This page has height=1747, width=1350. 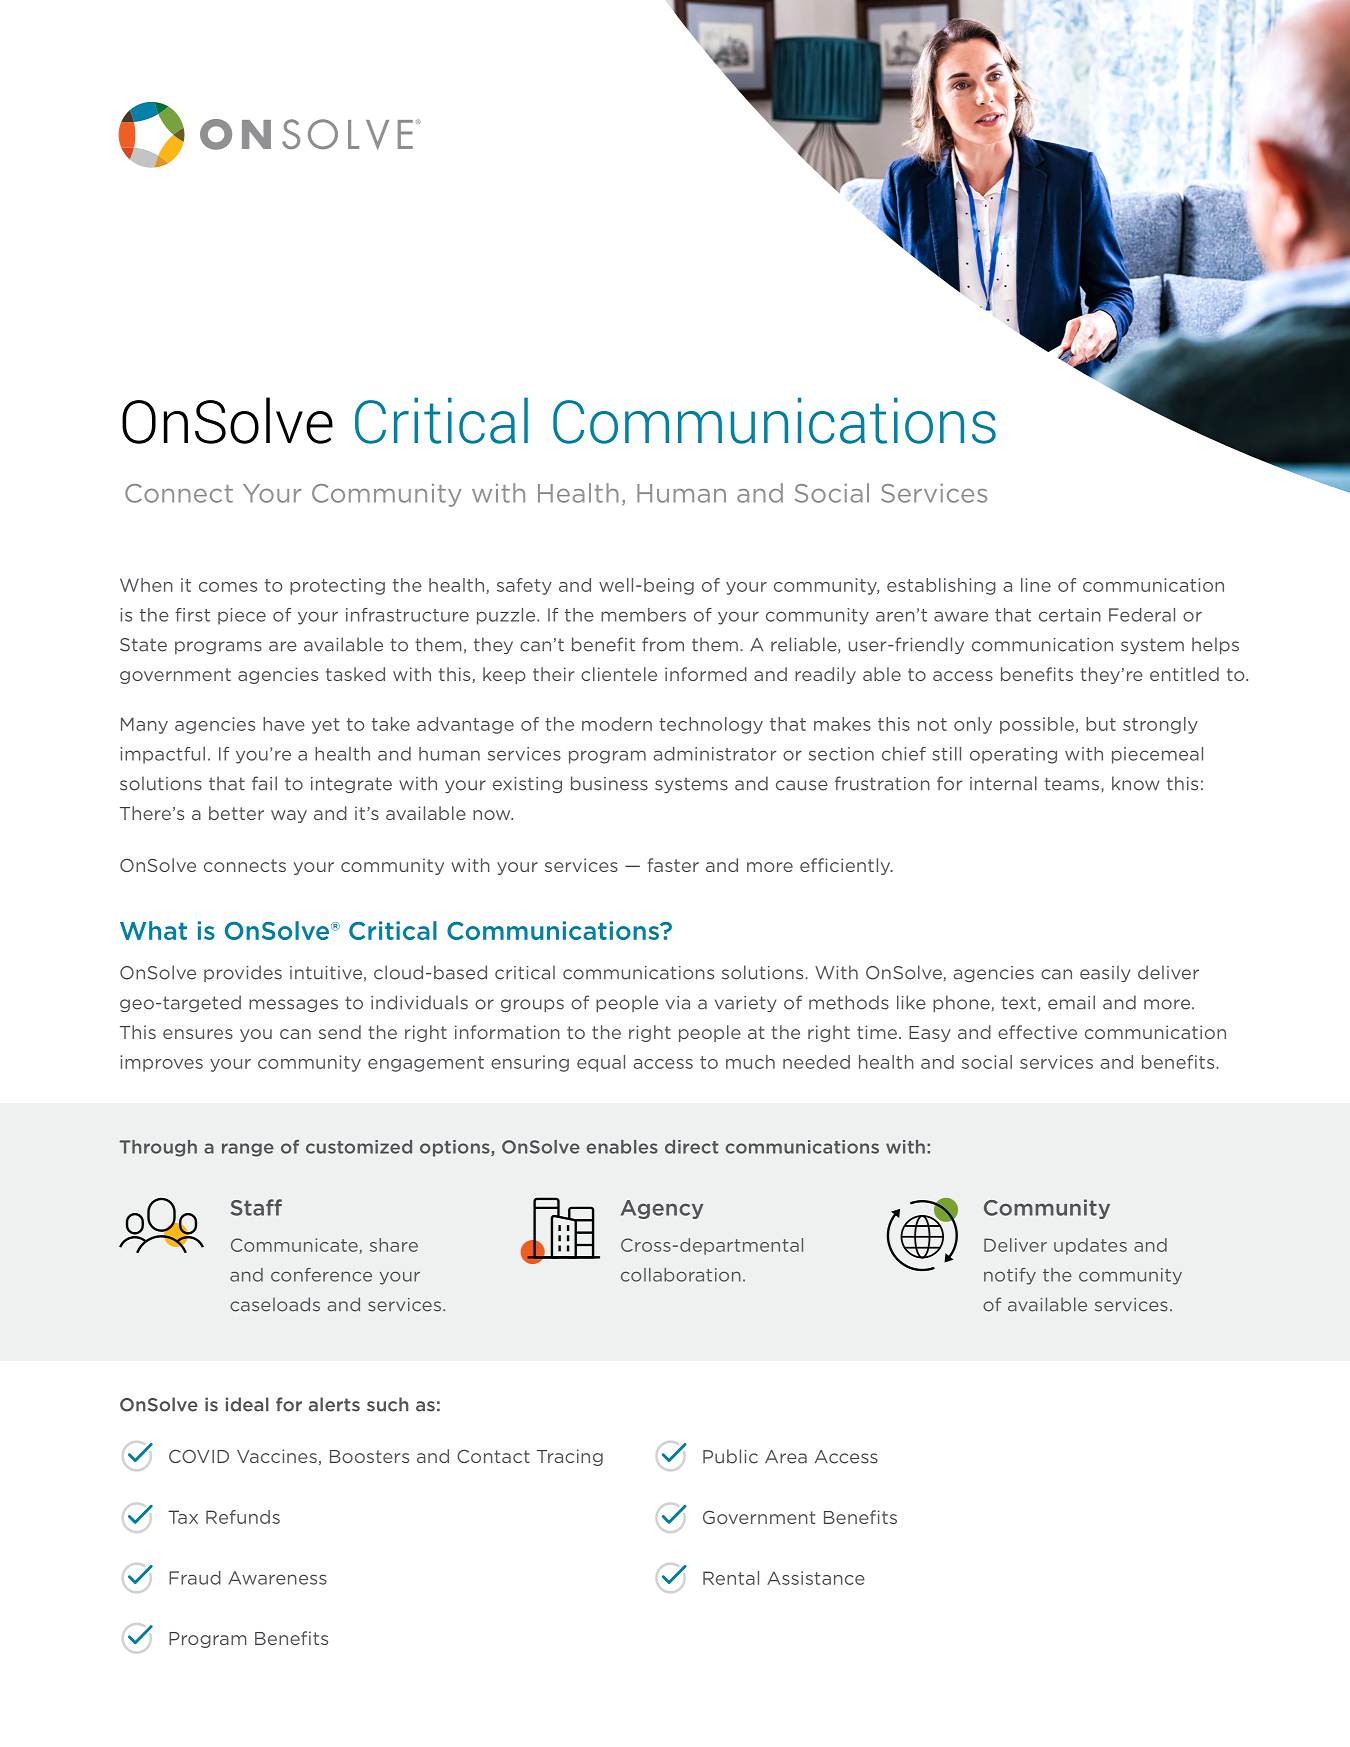 What do you see at coordinates (816, 1578) in the page?
I see `Assistance` at bounding box center [816, 1578].
